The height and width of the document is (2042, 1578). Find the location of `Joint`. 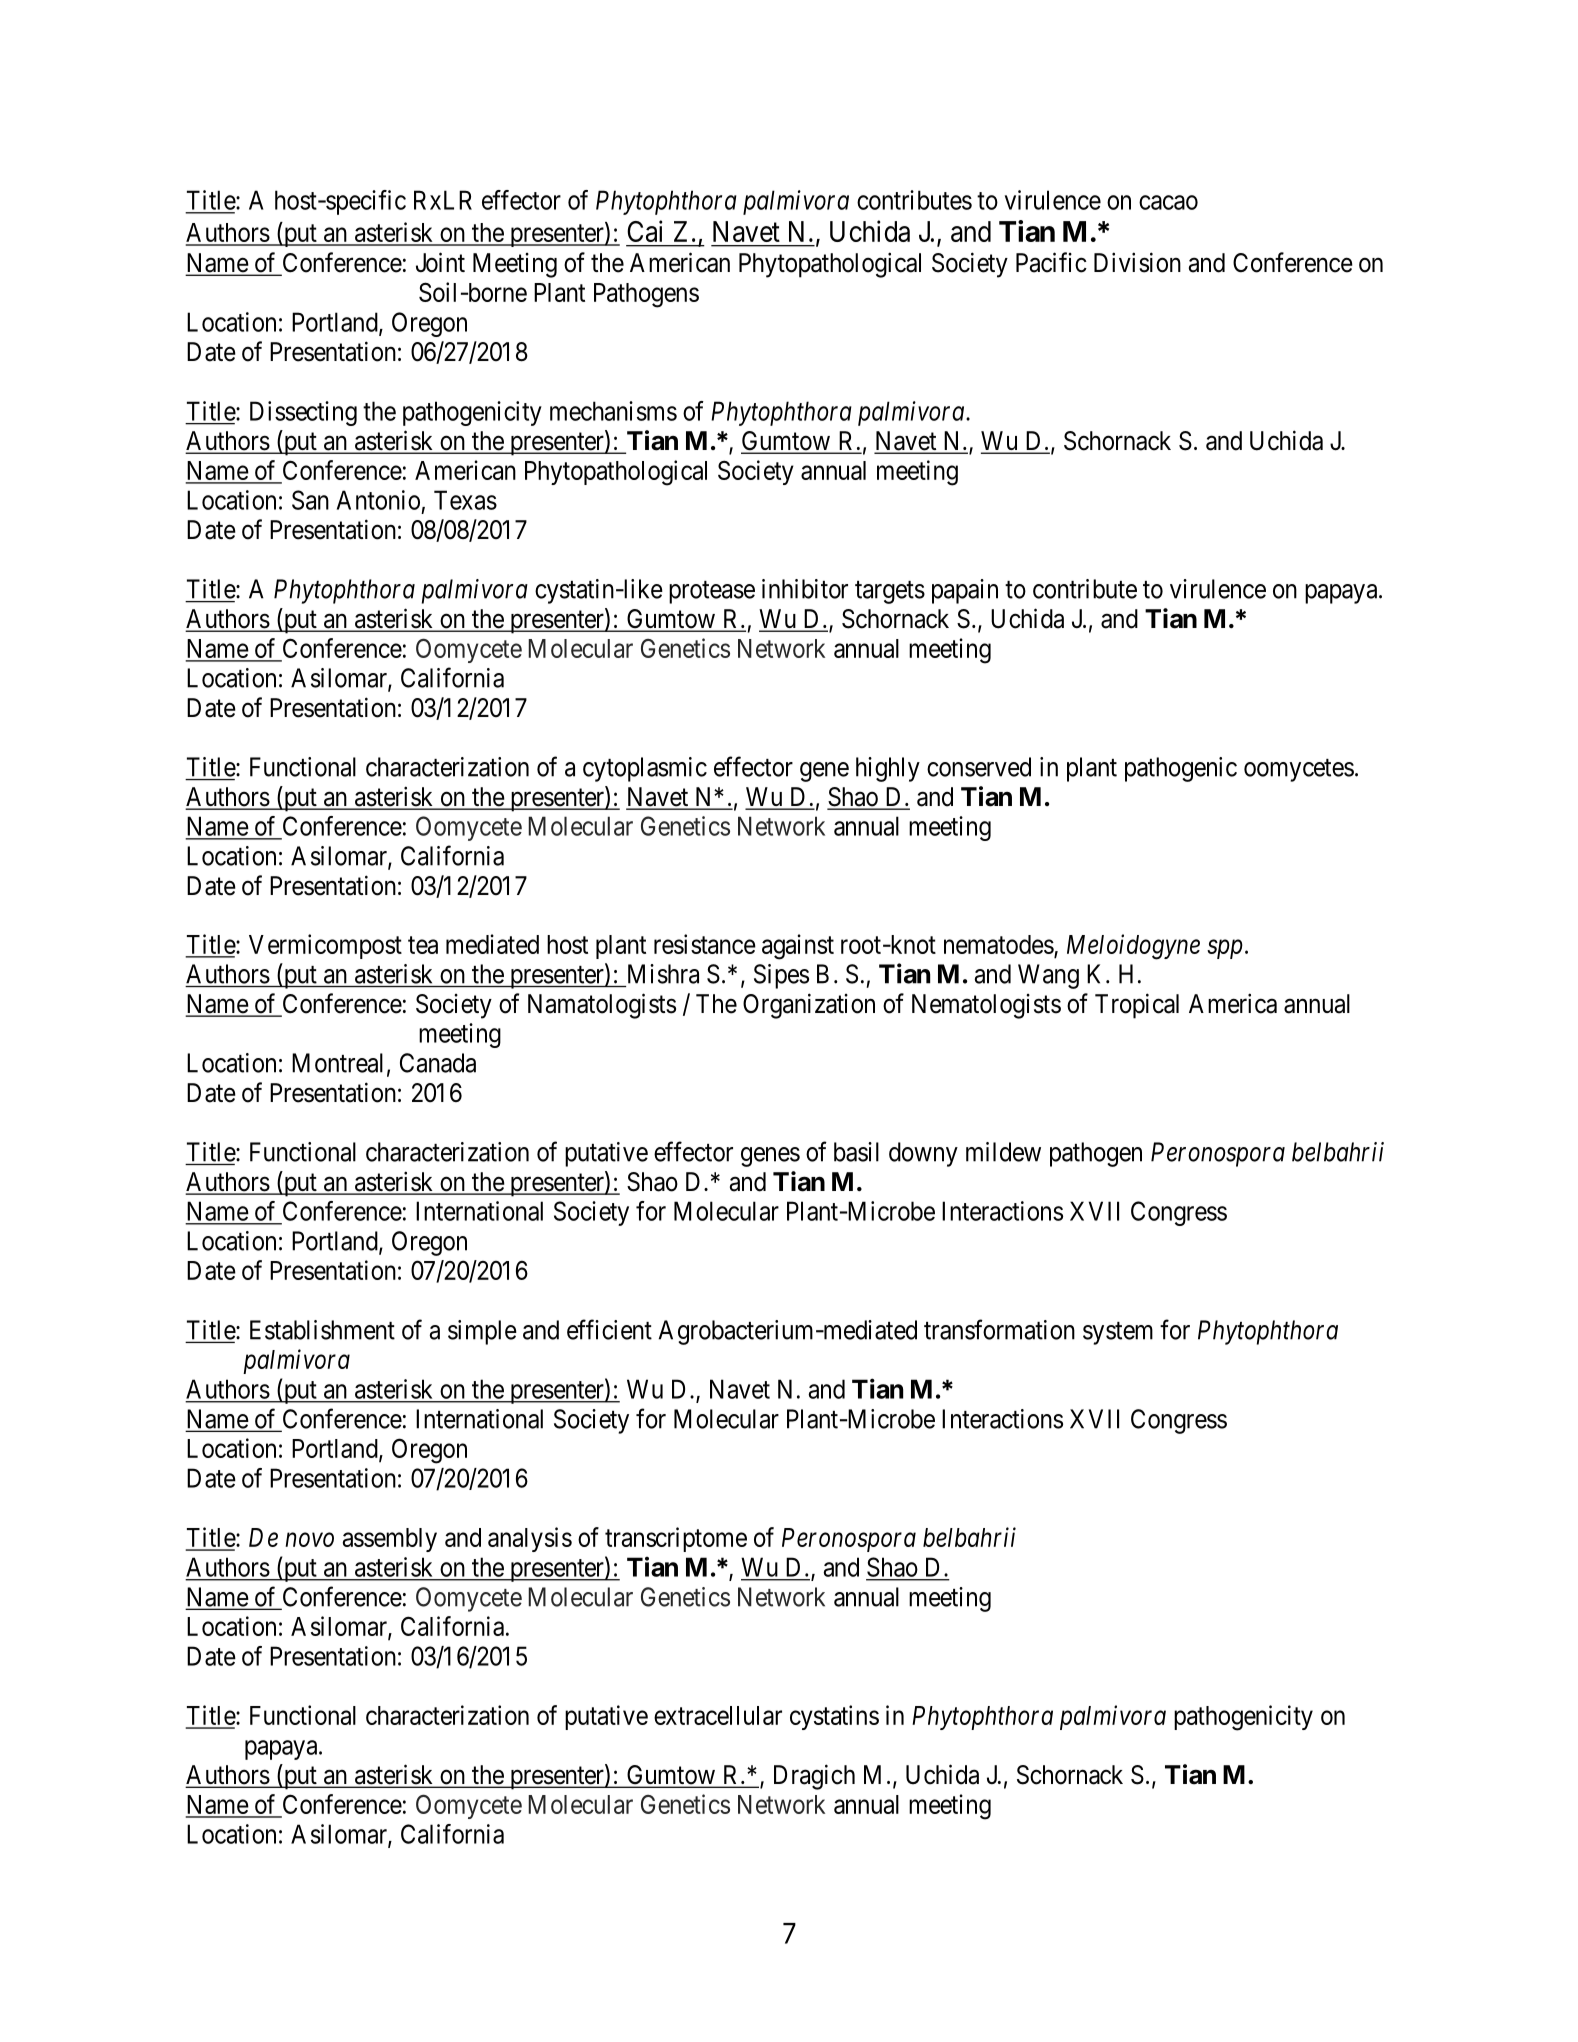

Joint is located at coordinates (440, 262).
